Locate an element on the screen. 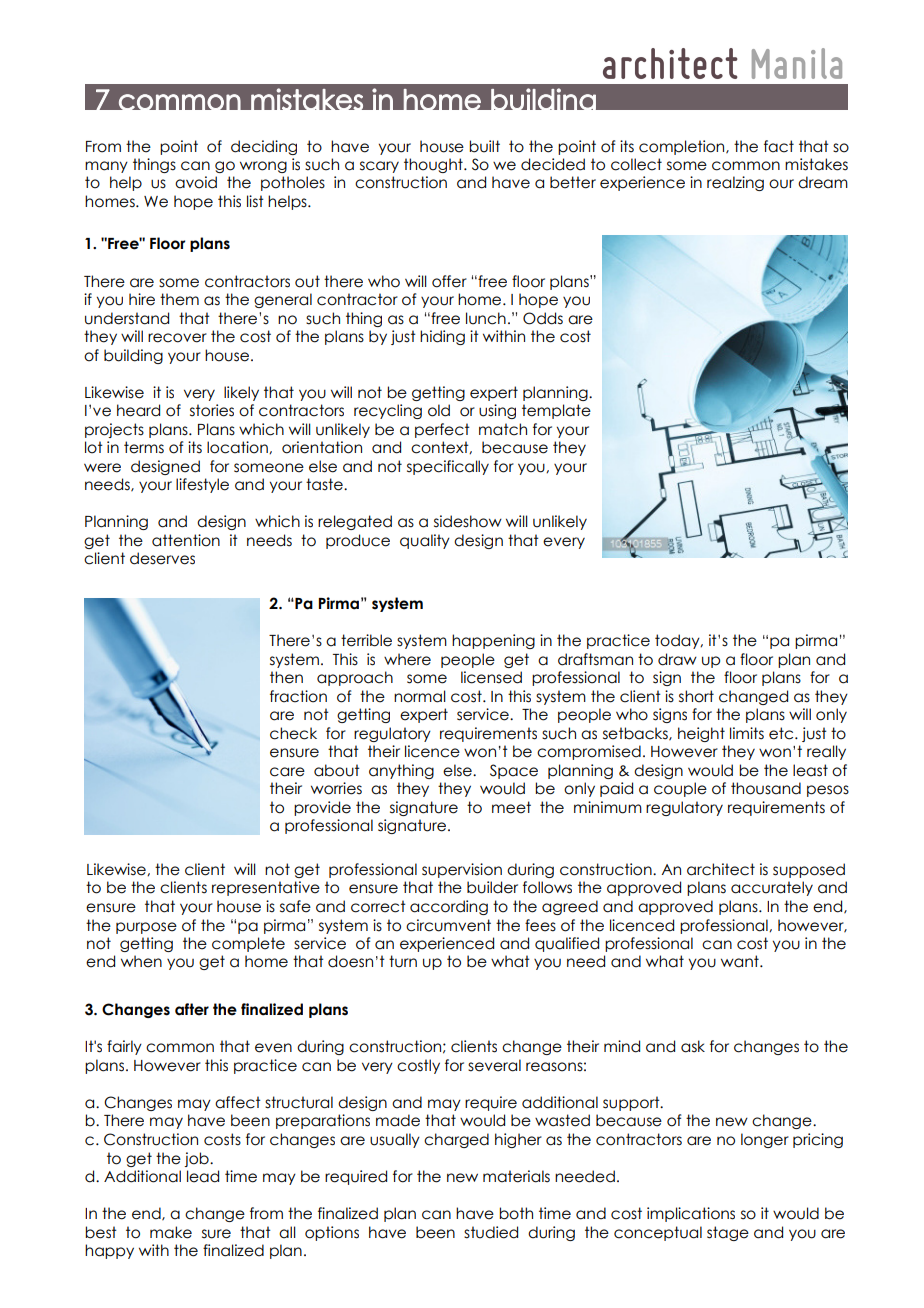 This screenshot has width=924, height=1308. fact is located at coordinates (779, 146).
